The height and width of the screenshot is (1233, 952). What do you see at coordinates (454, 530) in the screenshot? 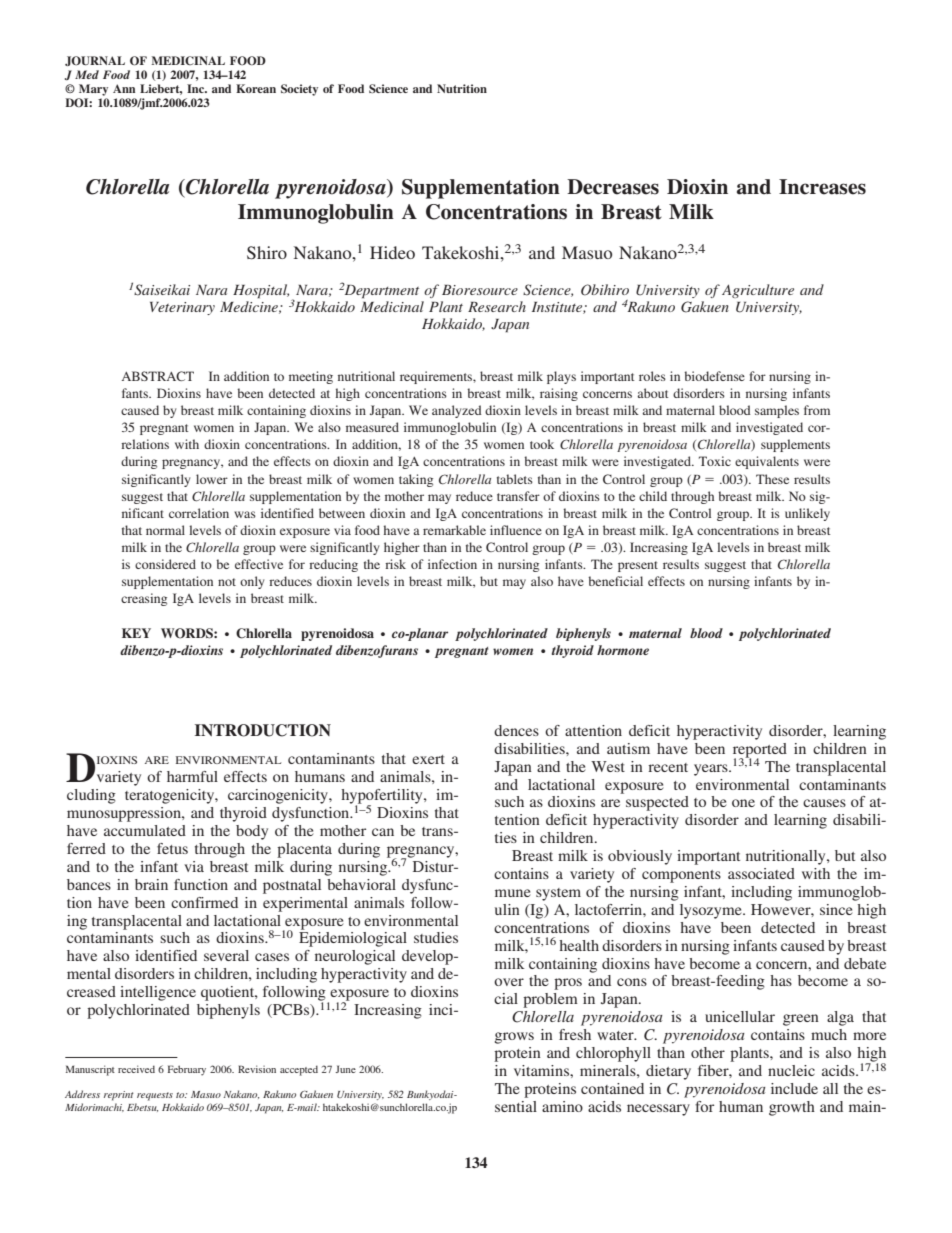
I see `remarkable` at bounding box center [454, 530].
